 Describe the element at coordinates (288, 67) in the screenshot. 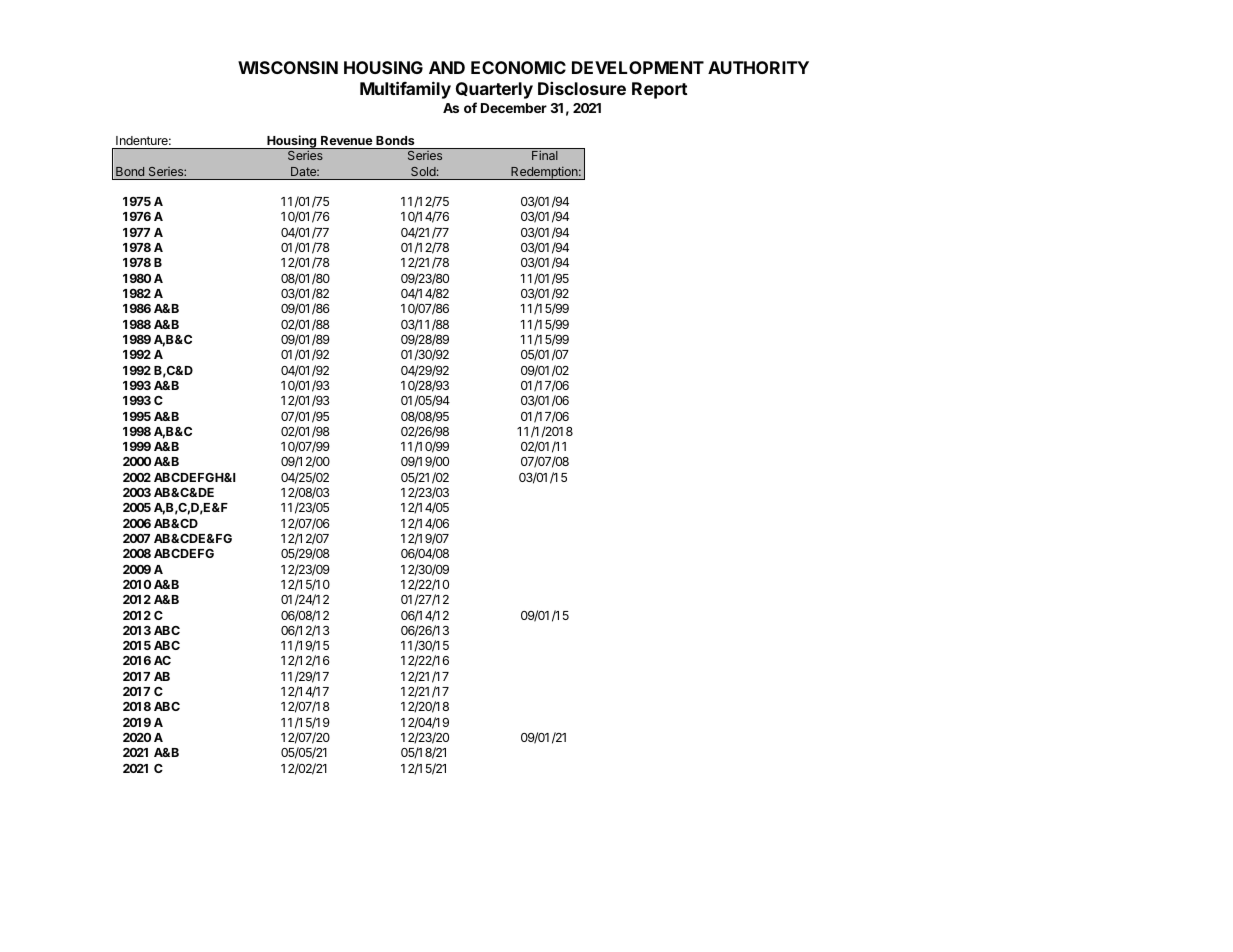

I see `WISCONSIN` at that location.
